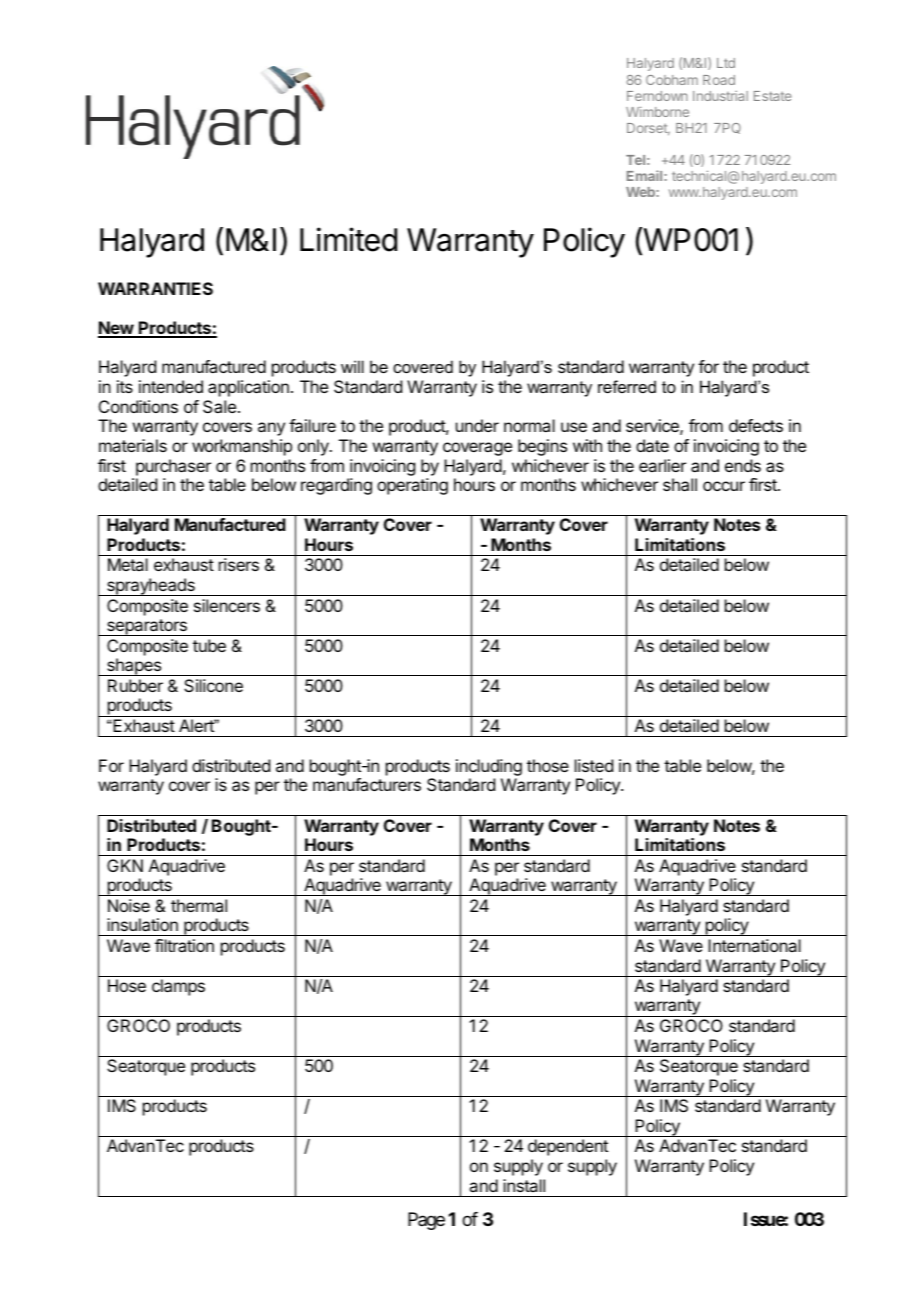  I want to click on operating, so click(412, 486).
